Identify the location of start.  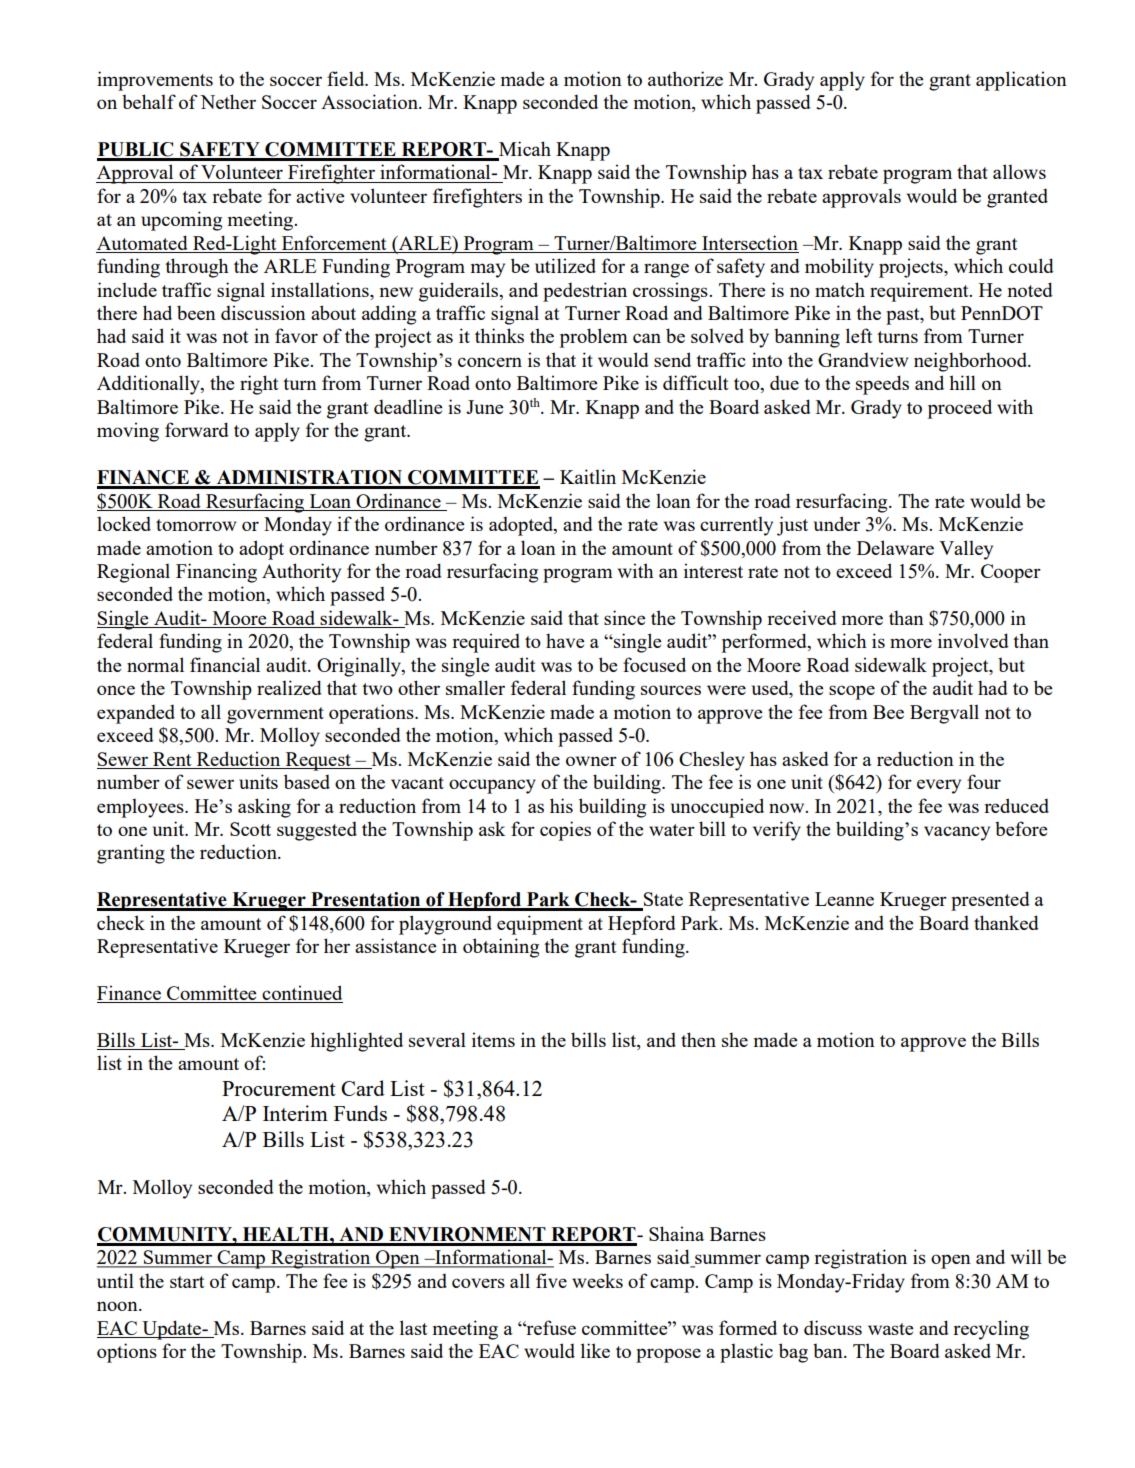
(187, 1282).
